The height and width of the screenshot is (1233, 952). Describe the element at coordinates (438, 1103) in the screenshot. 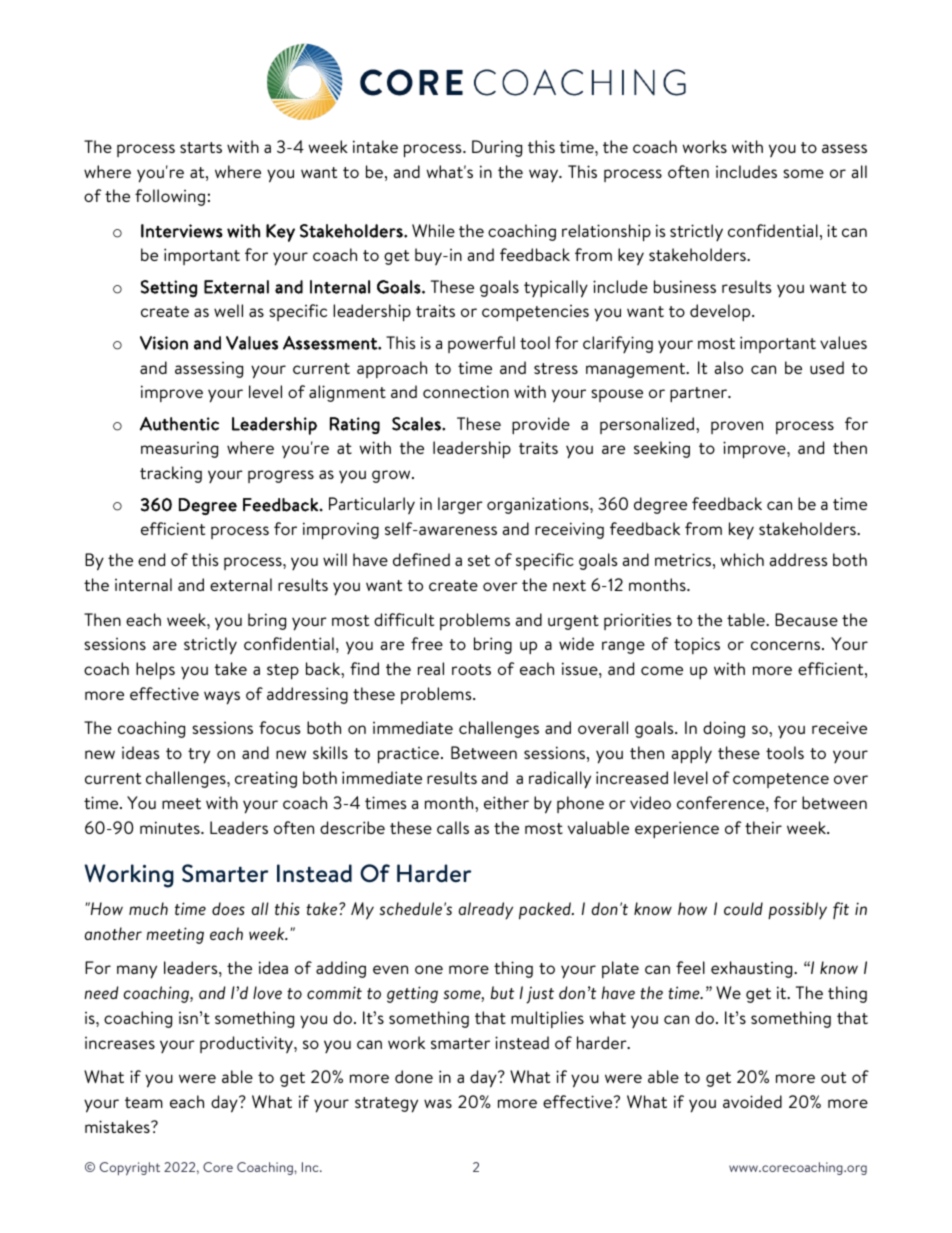

I see `was` at that location.
